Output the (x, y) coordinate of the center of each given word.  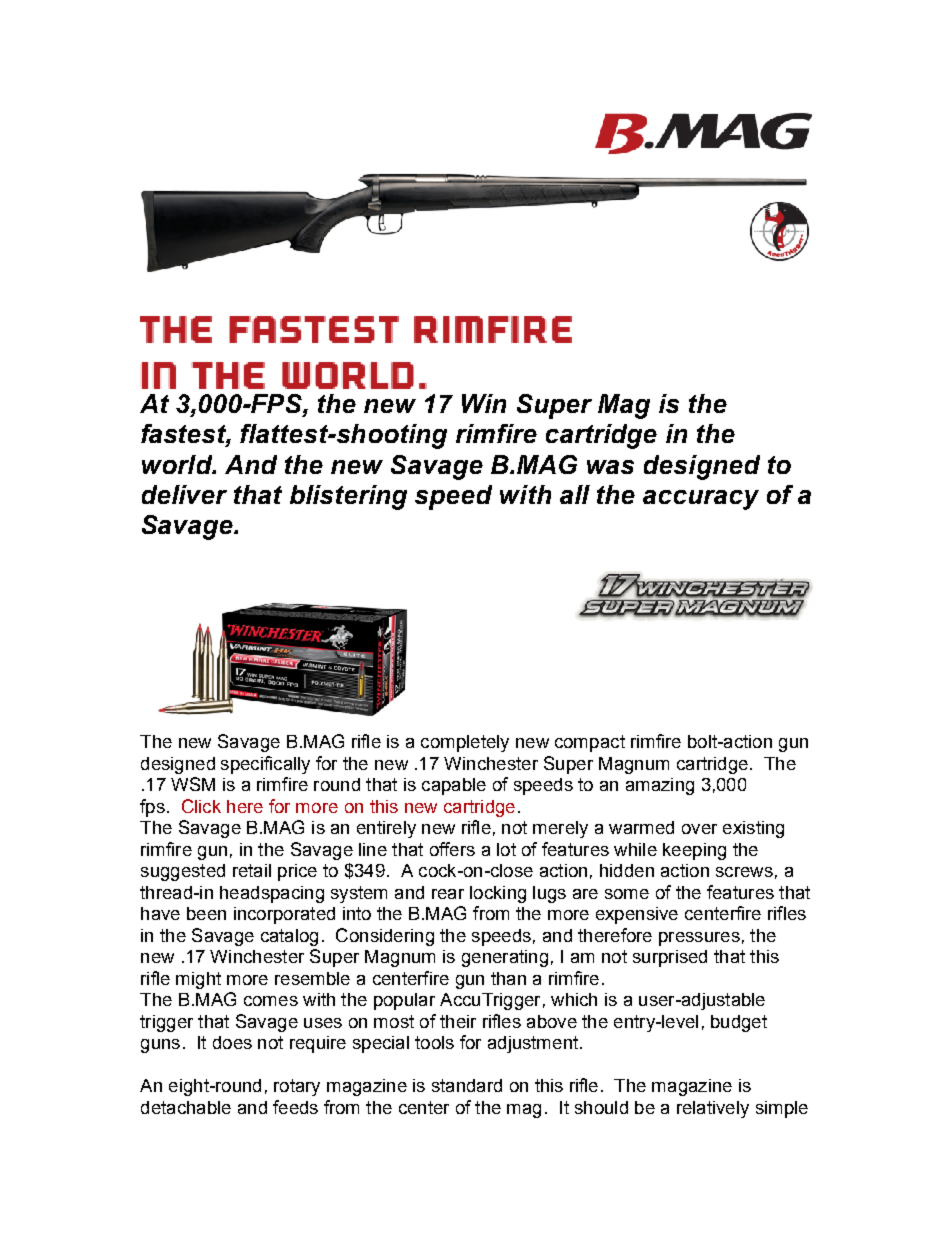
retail (252, 870)
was (610, 467)
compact (590, 743)
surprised (670, 958)
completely (465, 743)
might (198, 980)
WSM (193, 784)
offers (452, 849)
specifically (265, 765)
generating (505, 958)
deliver (184, 494)
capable (454, 786)
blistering (348, 497)
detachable (186, 1107)
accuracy (701, 500)
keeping (694, 851)
